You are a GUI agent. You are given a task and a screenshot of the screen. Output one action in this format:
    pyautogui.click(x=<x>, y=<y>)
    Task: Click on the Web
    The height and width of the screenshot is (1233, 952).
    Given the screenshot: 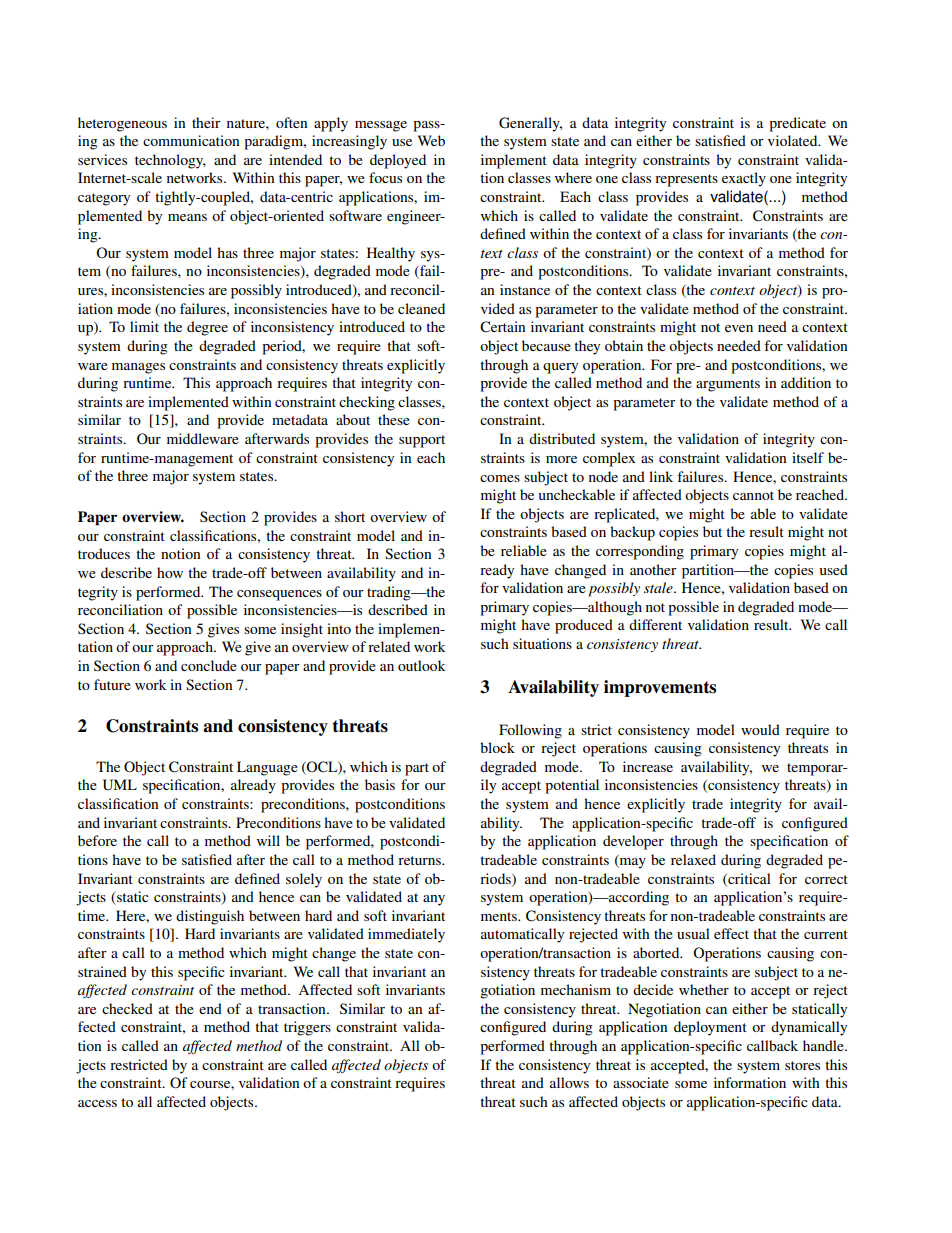 What is the action you would take?
    pyautogui.click(x=431, y=140)
